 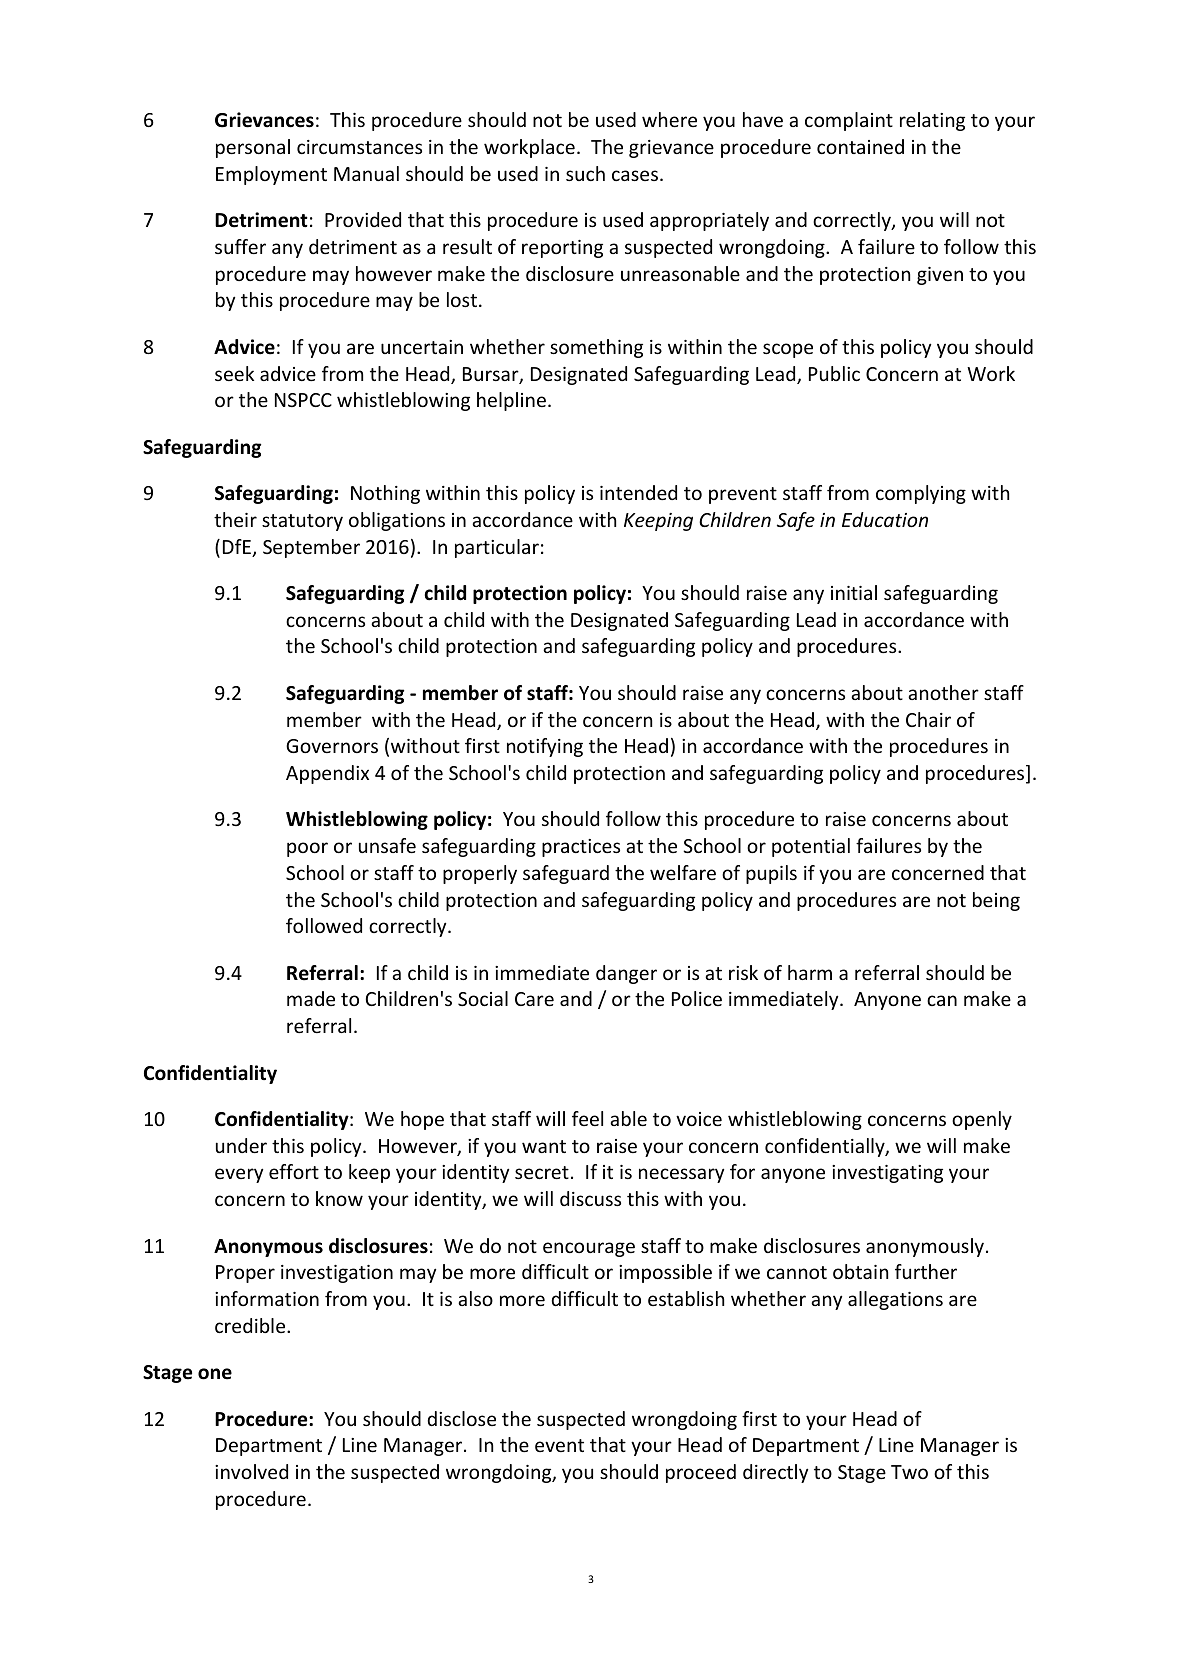 I want to click on Chair, so click(x=928, y=719).
